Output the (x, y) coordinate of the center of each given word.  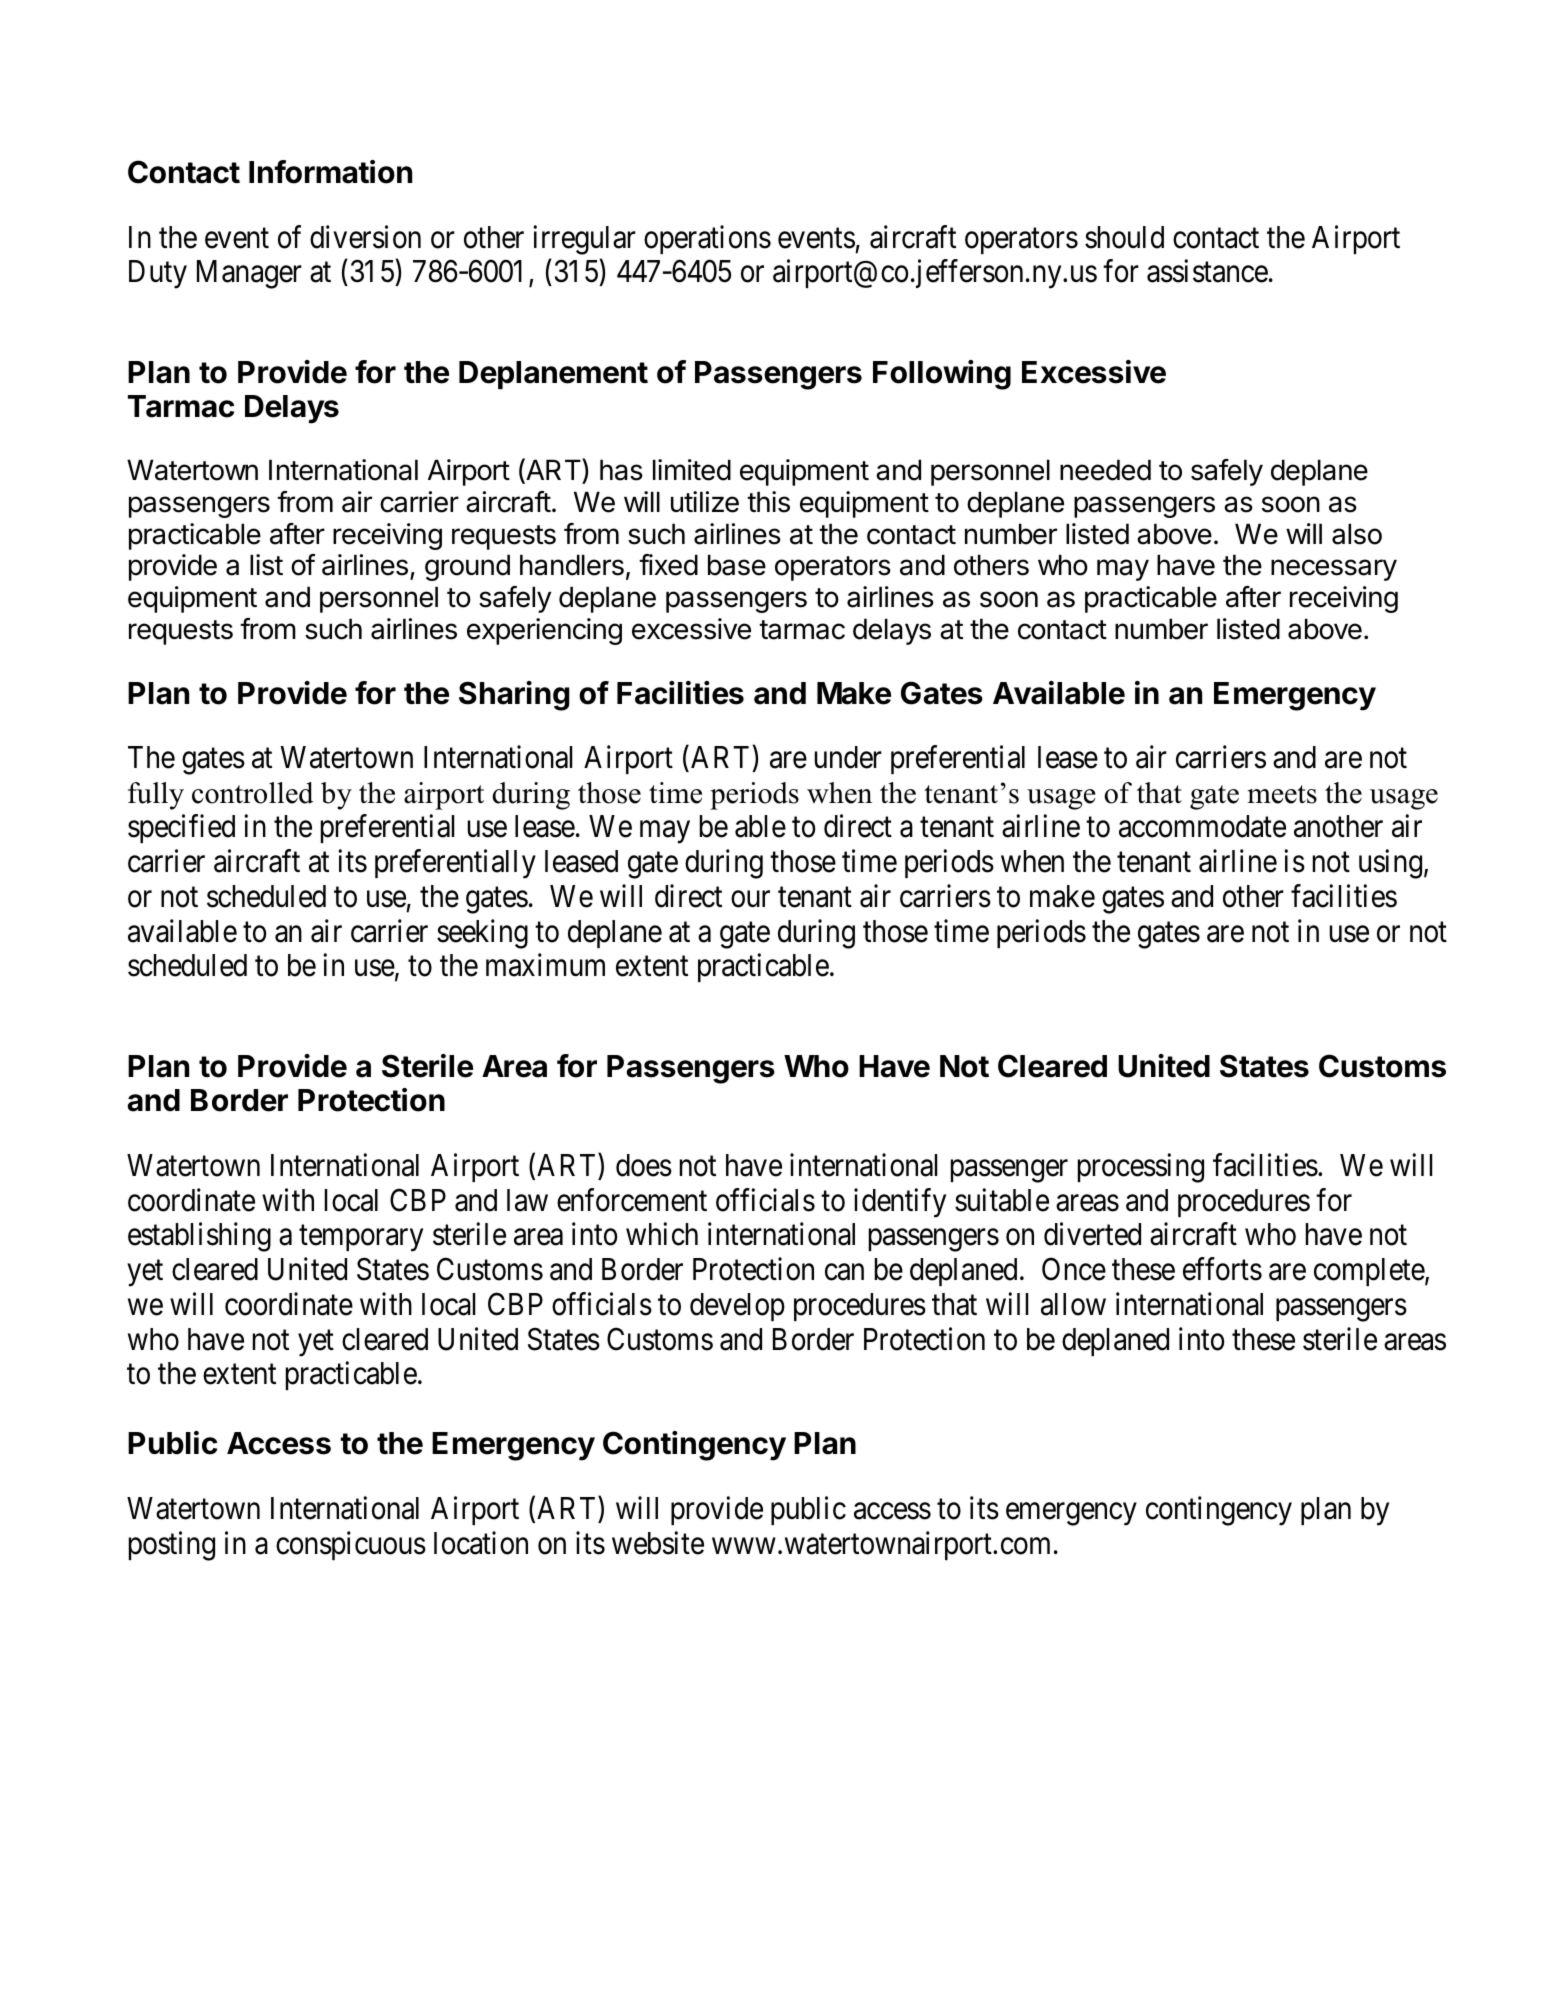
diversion (365, 237)
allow (1073, 1304)
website (658, 1543)
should (1124, 237)
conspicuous (351, 1545)
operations (707, 239)
